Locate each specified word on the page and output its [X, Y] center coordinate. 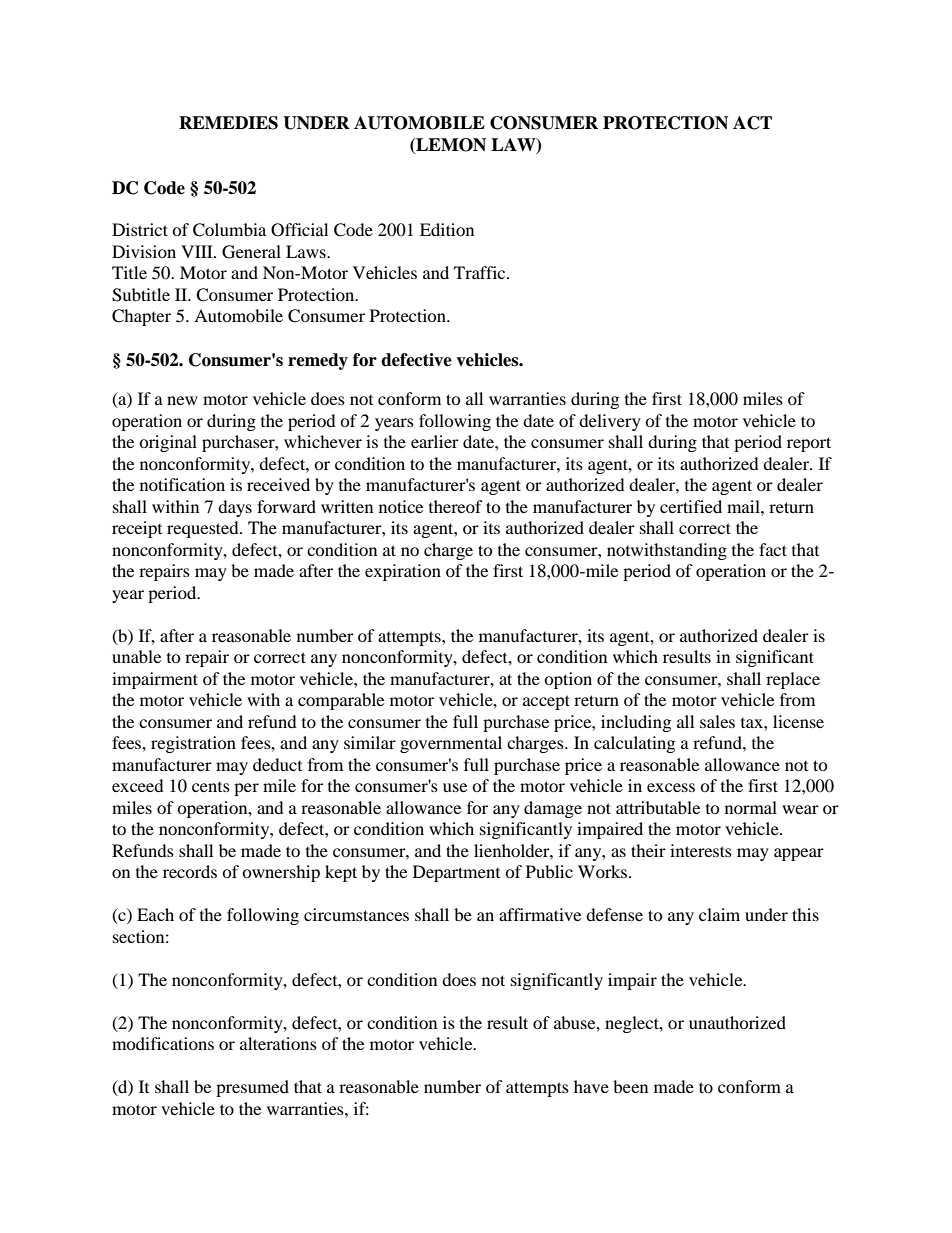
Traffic [481, 272]
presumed [252, 1088]
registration [193, 744]
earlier [435, 441]
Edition [447, 229]
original [168, 443]
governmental [451, 744]
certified [691, 506]
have [591, 1086]
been [630, 1086]
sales [717, 721]
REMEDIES [228, 123]
